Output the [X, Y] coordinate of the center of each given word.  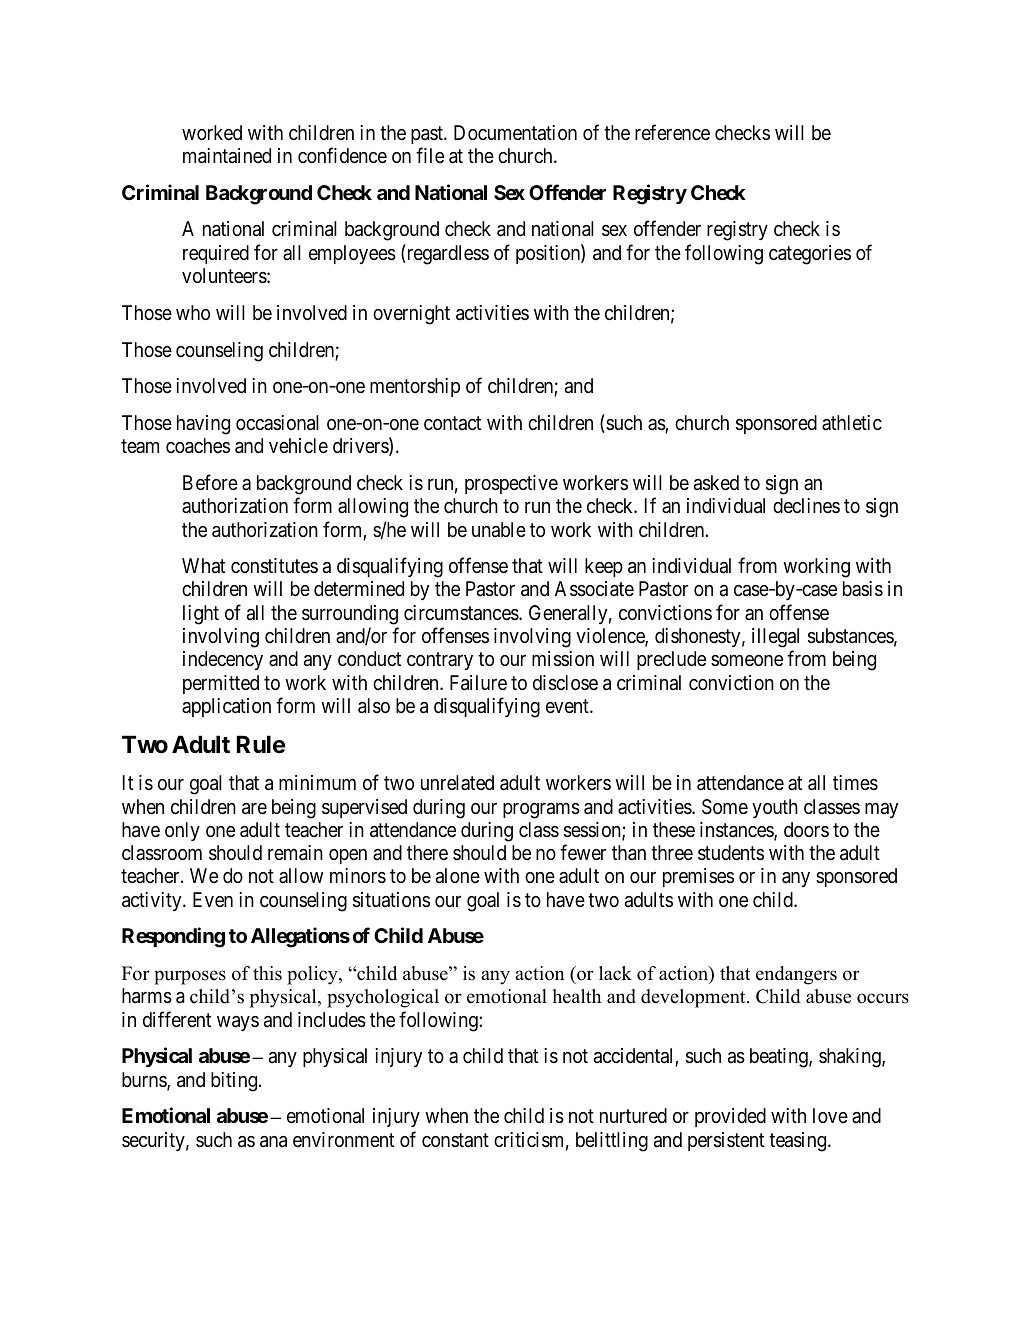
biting [235, 1082]
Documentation [515, 133]
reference [672, 132]
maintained [227, 156]
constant [455, 1140]
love [830, 1115]
